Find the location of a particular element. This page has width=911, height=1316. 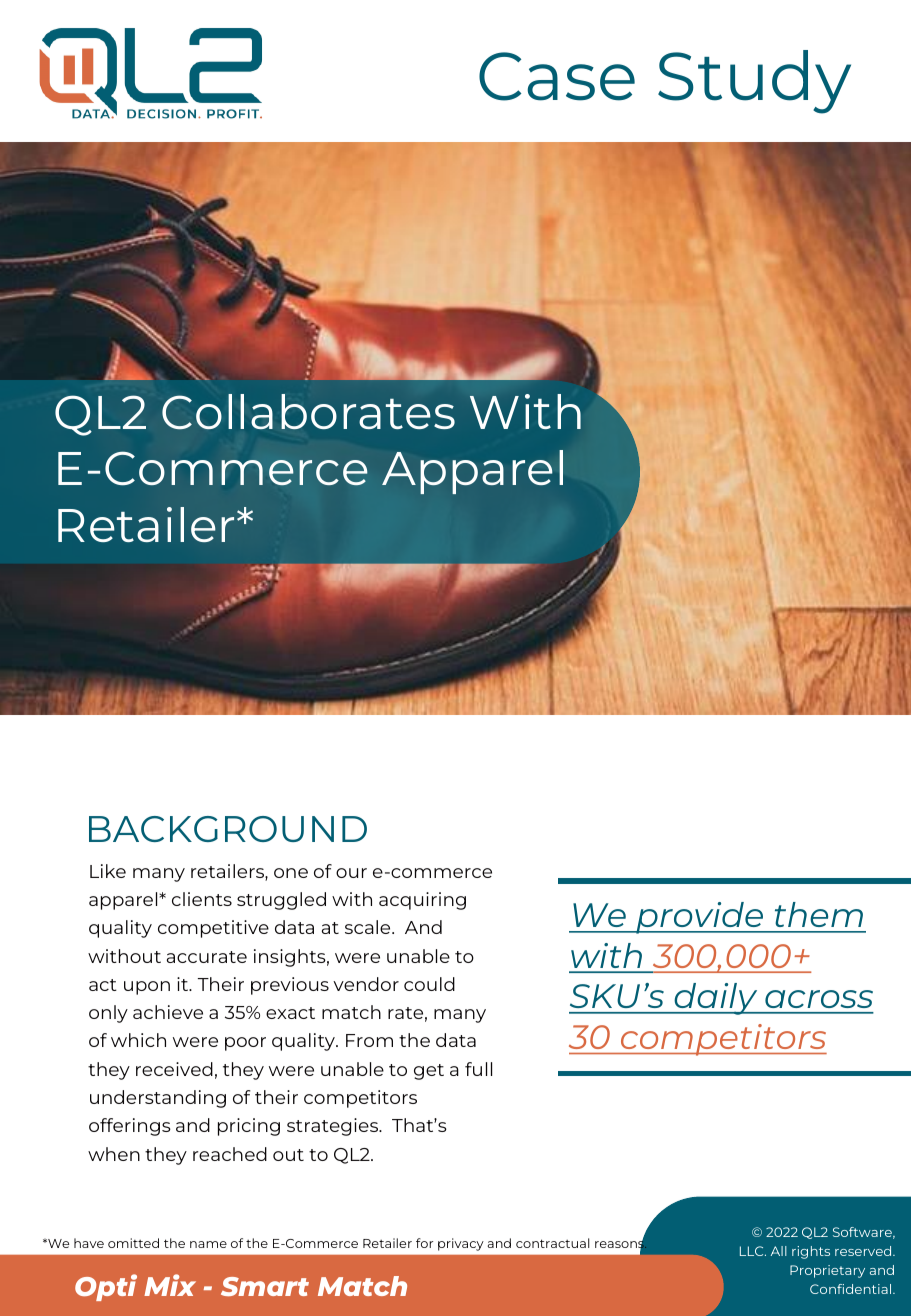

them is located at coordinates (819, 914).
